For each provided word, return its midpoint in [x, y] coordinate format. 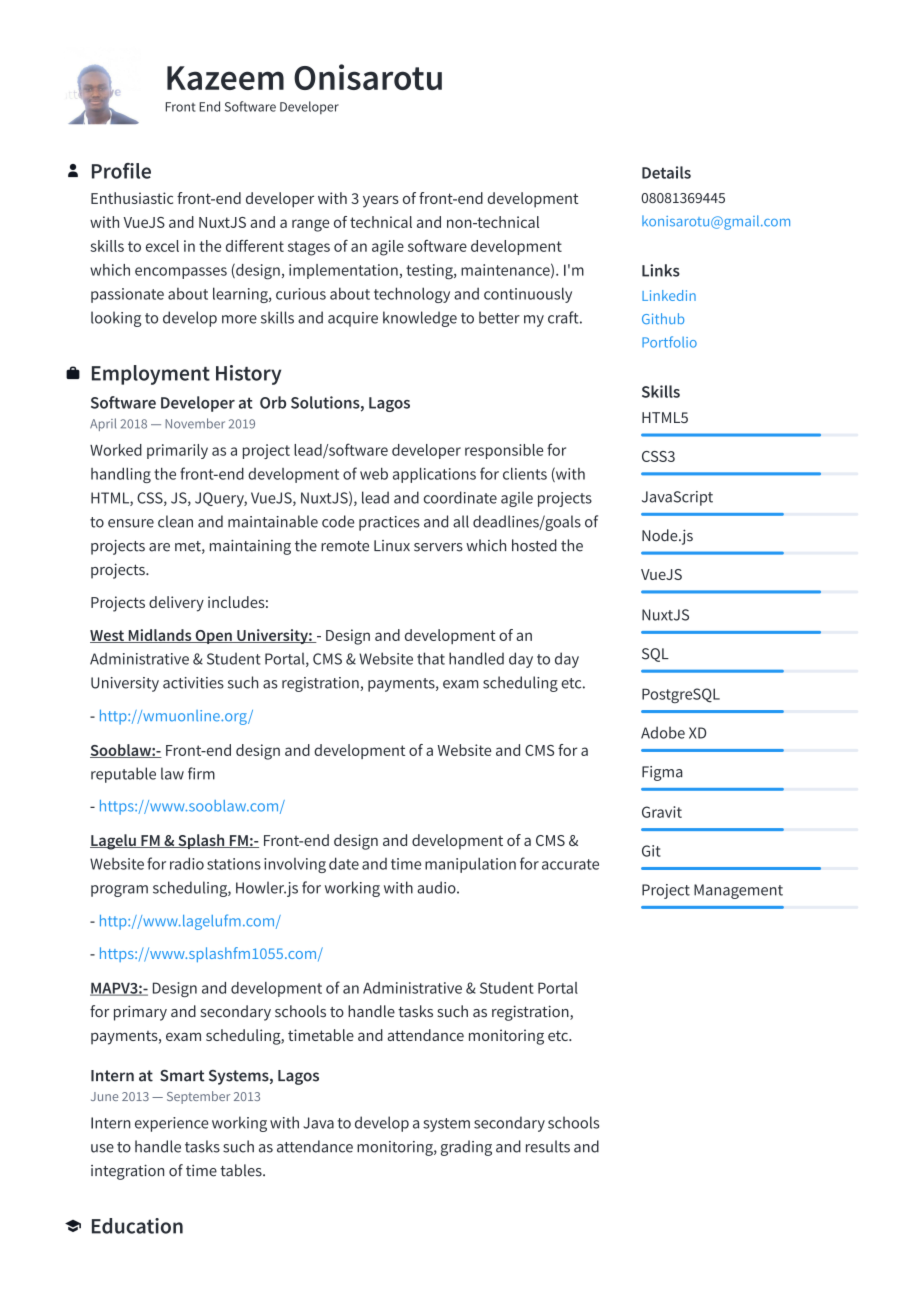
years [381, 201]
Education [137, 1226]
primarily [177, 451]
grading [466, 1148]
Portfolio [669, 342]
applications [434, 475]
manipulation [470, 865]
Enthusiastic [132, 198]
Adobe [663, 732]
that [431, 658]
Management [738, 891]
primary [140, 1013]
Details [666, 172]
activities [193, 683]
